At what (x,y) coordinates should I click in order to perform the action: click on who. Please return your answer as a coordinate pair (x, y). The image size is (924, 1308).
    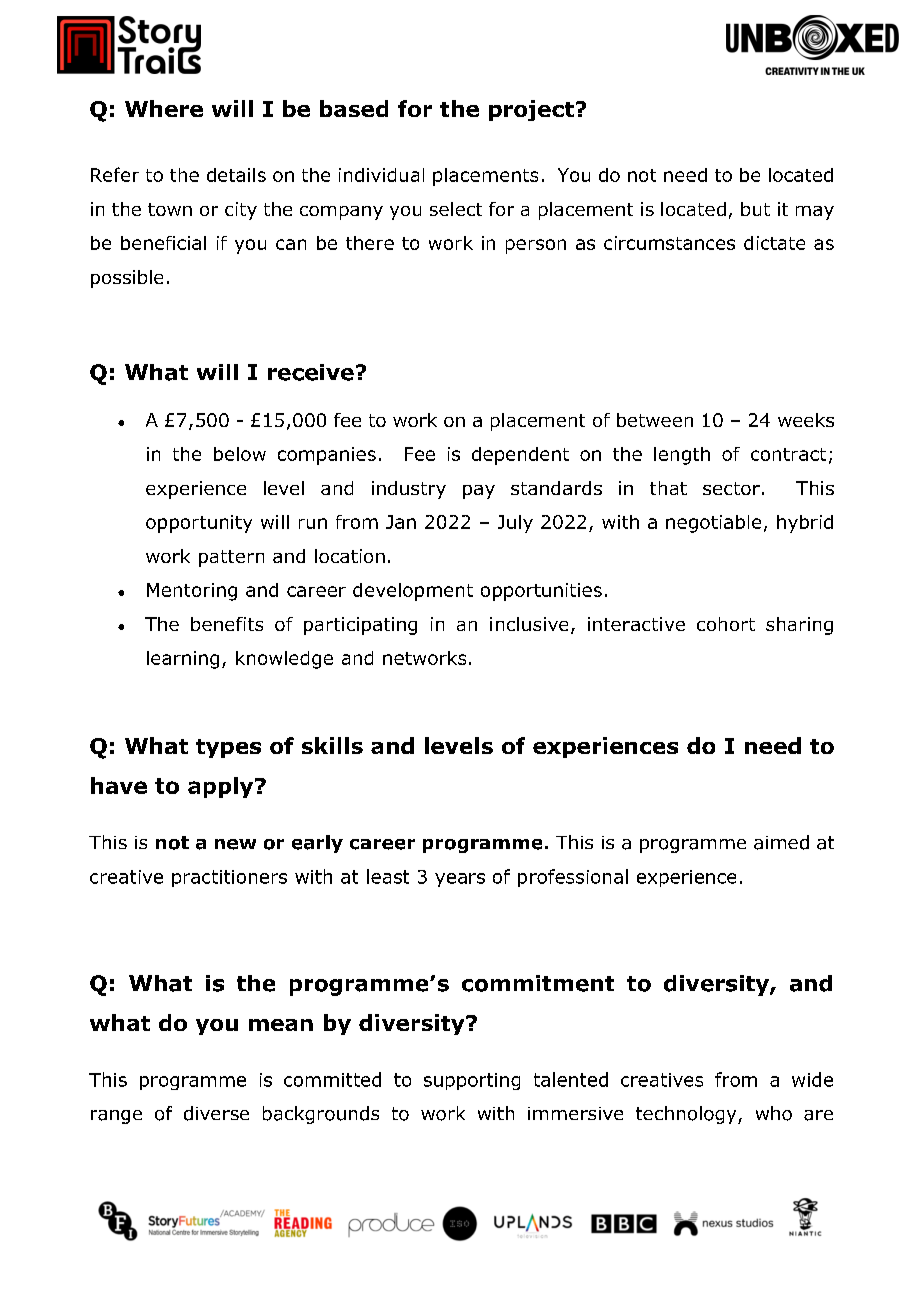
    Looking at the image, I should click on (774, 1113).
